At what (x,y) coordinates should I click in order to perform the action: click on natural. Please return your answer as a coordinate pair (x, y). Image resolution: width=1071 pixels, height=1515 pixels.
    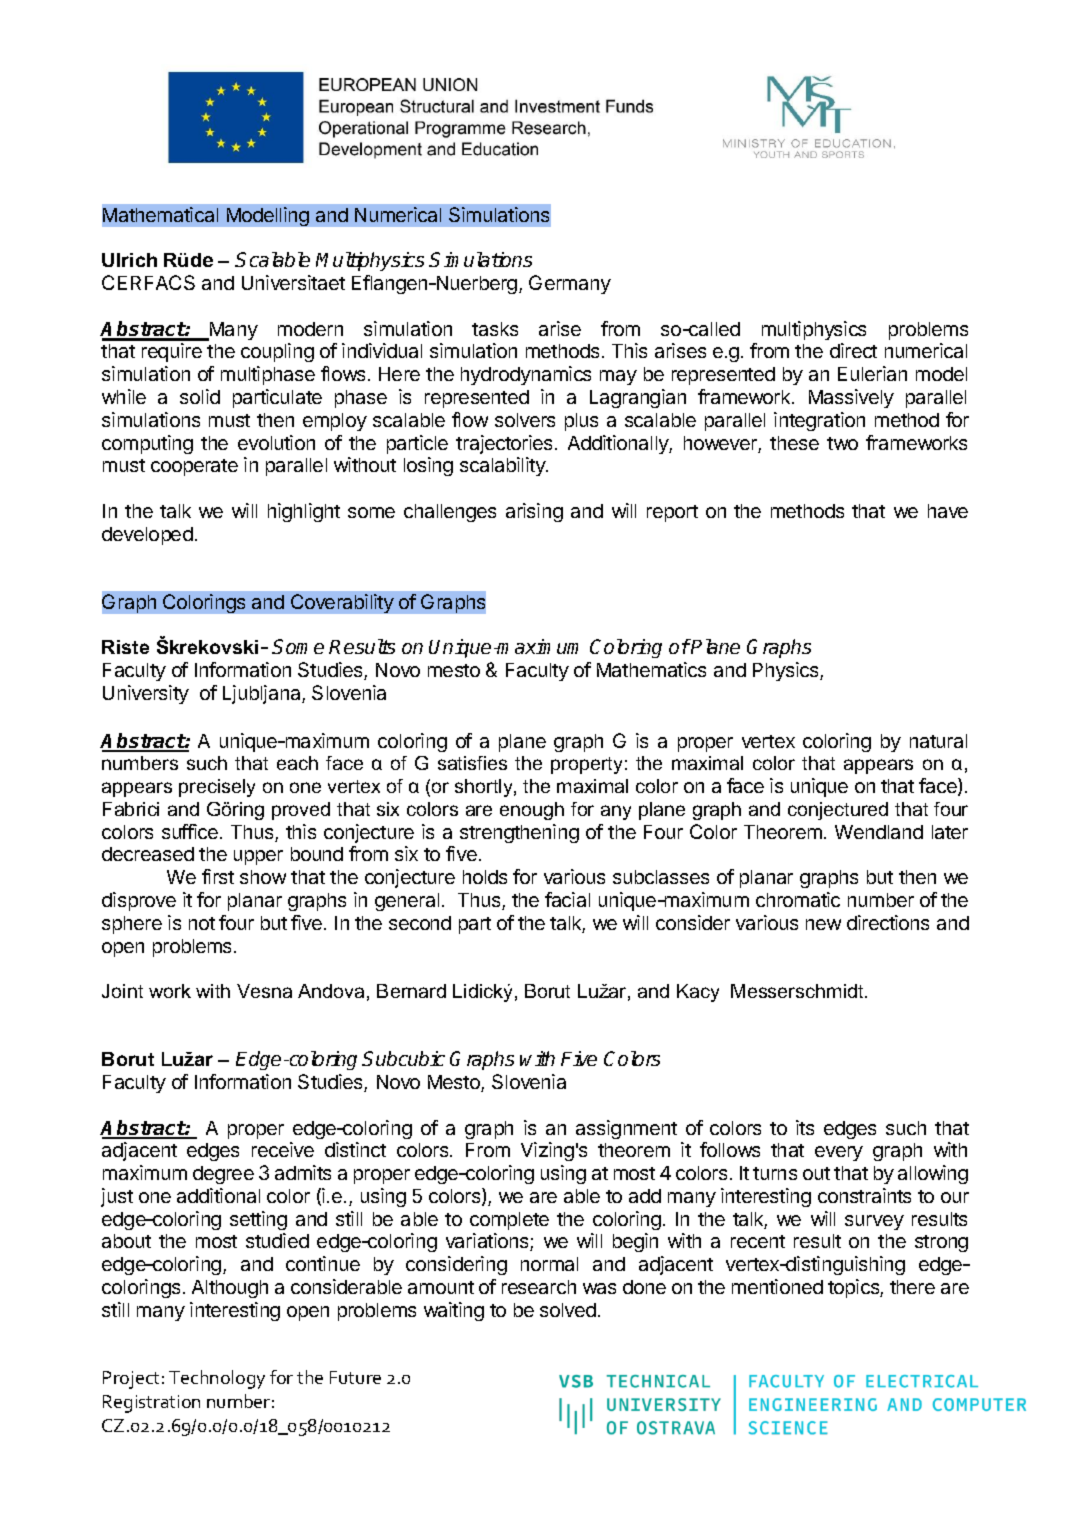
    Looking at the image, I should click on (938, 741).
